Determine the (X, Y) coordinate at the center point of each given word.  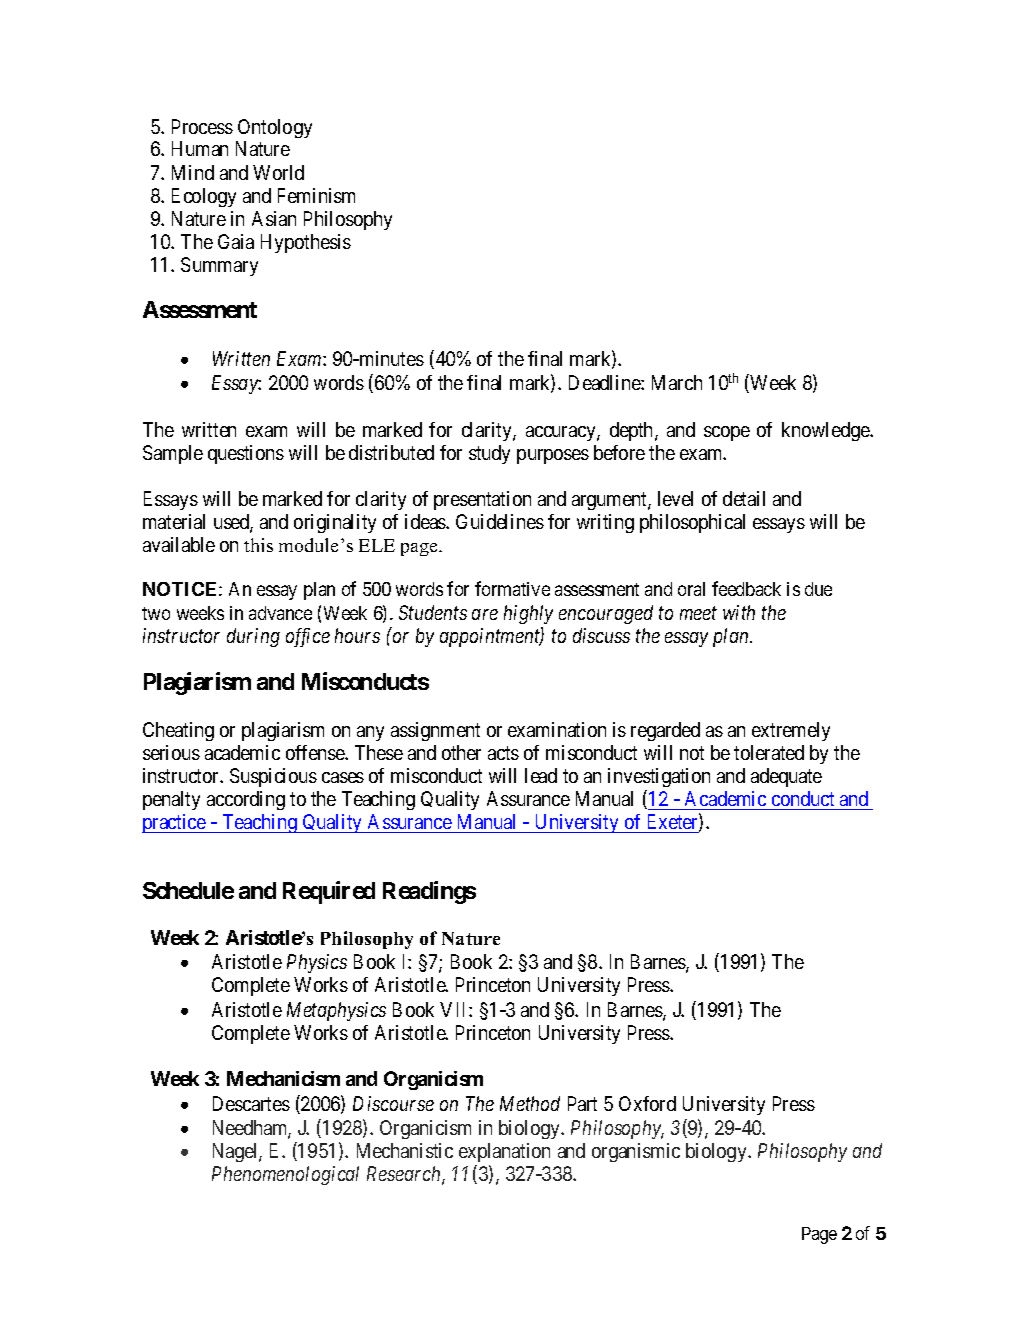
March (677, 382)
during (253, 637)
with (739, 612)
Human (200, 148)
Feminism (316, 195)
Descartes (251, 1103)
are (485, 614)
